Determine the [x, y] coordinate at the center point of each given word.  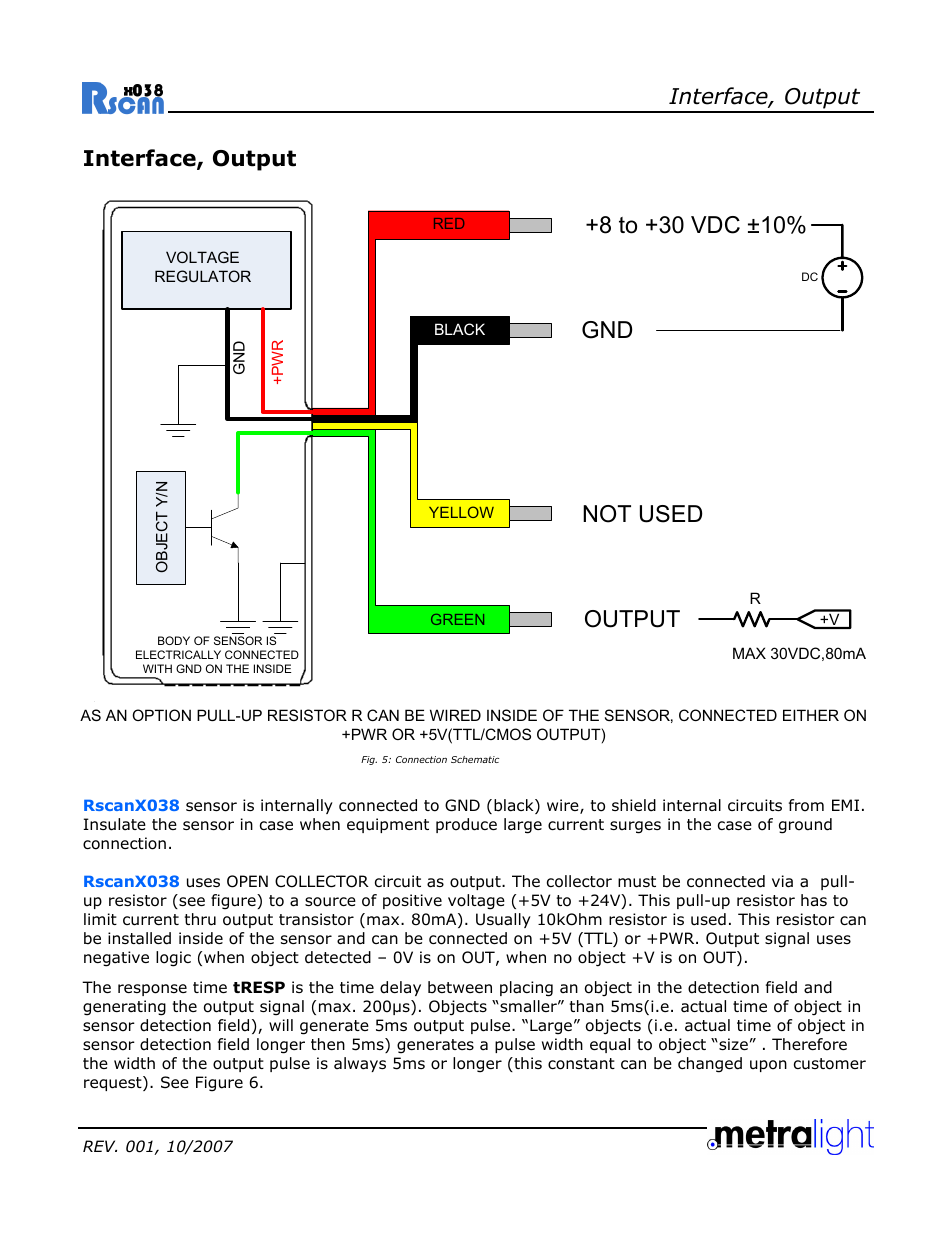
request [114, 1083]
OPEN [247, 881]
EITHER [811, 715]
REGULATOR [203, 276]
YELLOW [461, 512]
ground [805, 826]
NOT [607, 514]
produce [466, 825]
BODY [174, 640]
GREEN [457, 619]
